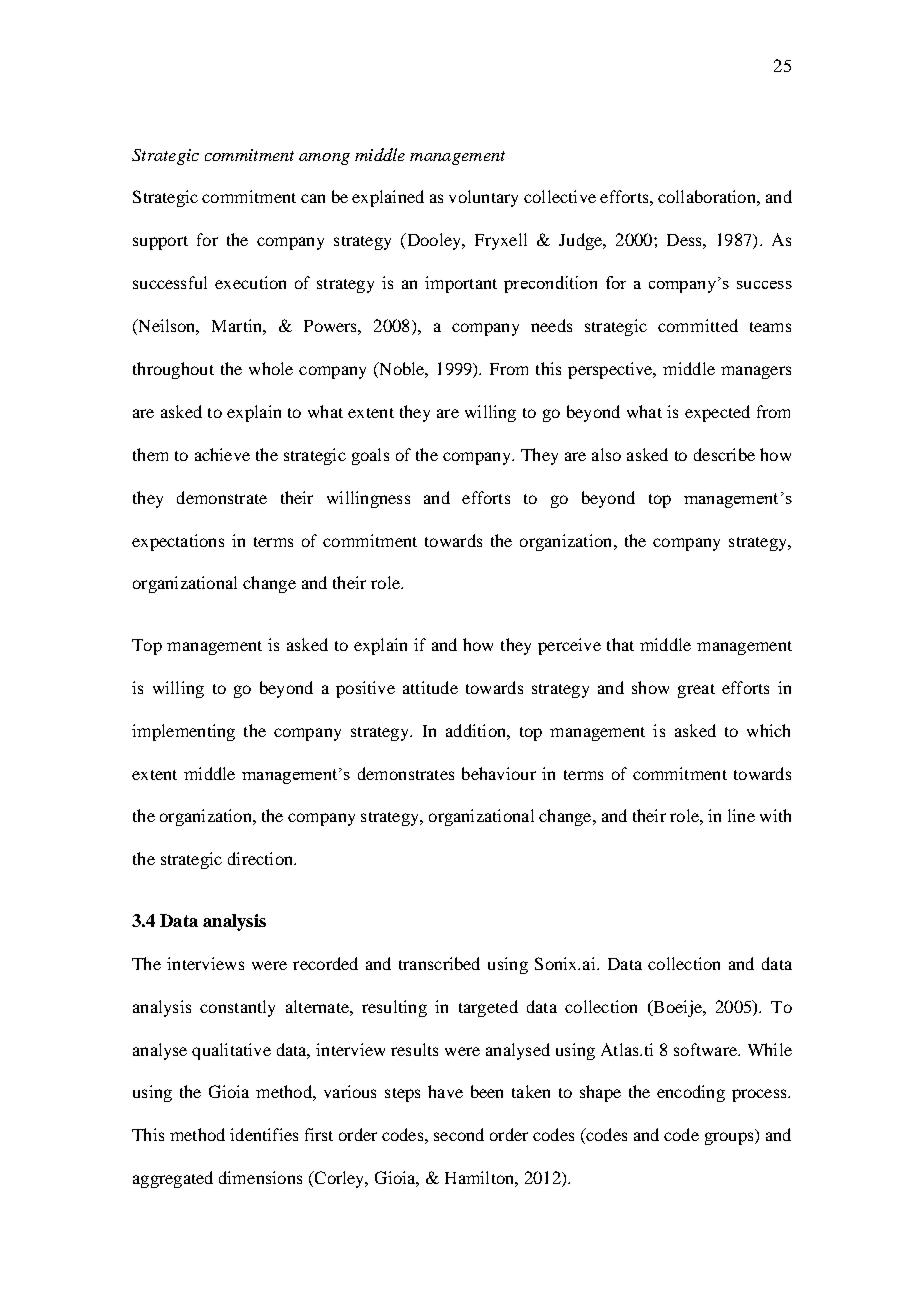 The width and height of the screenshot is (924, 1308). I want to click on line, so click(741, 815).
